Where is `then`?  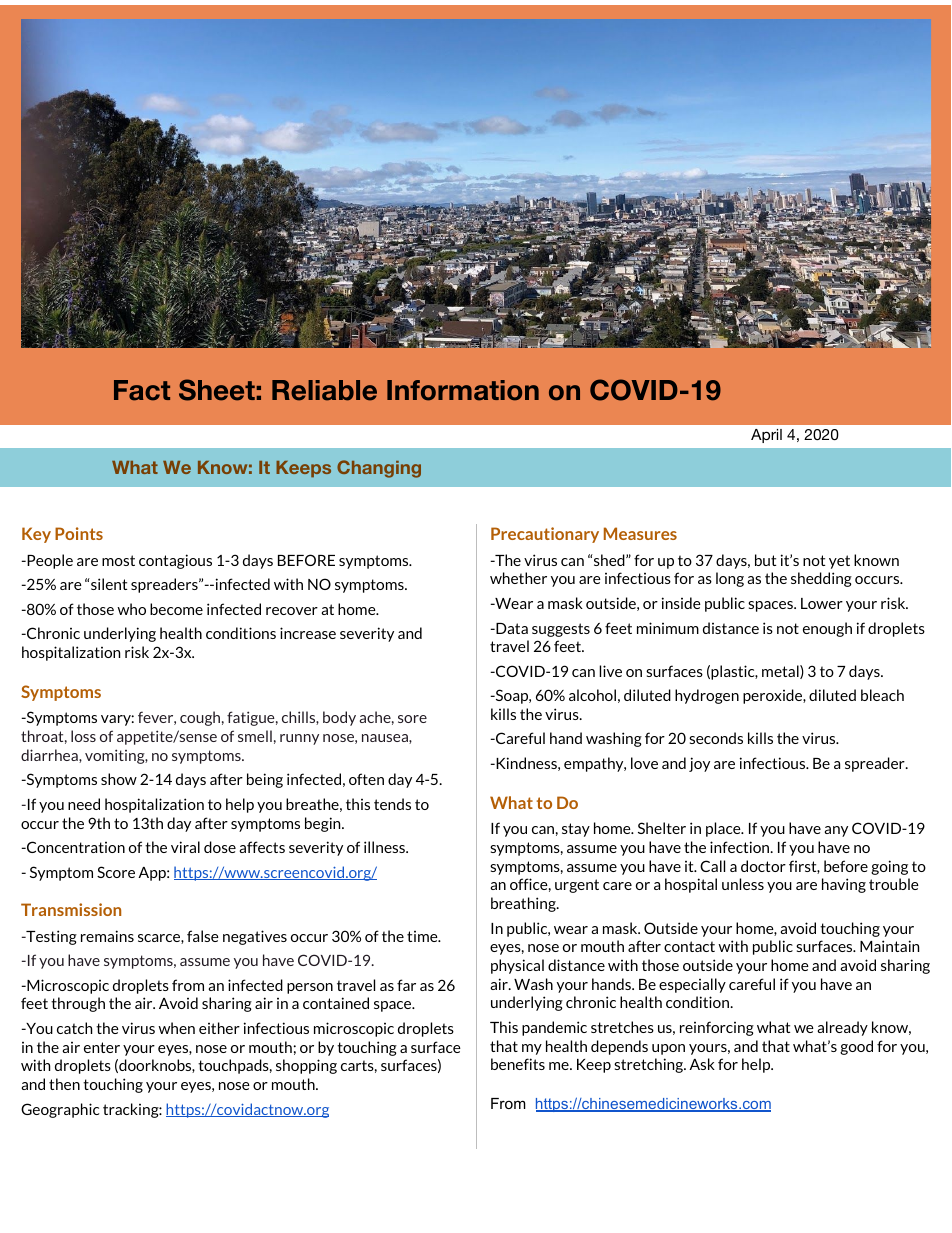
then is located at coordinates (64, 1084).
